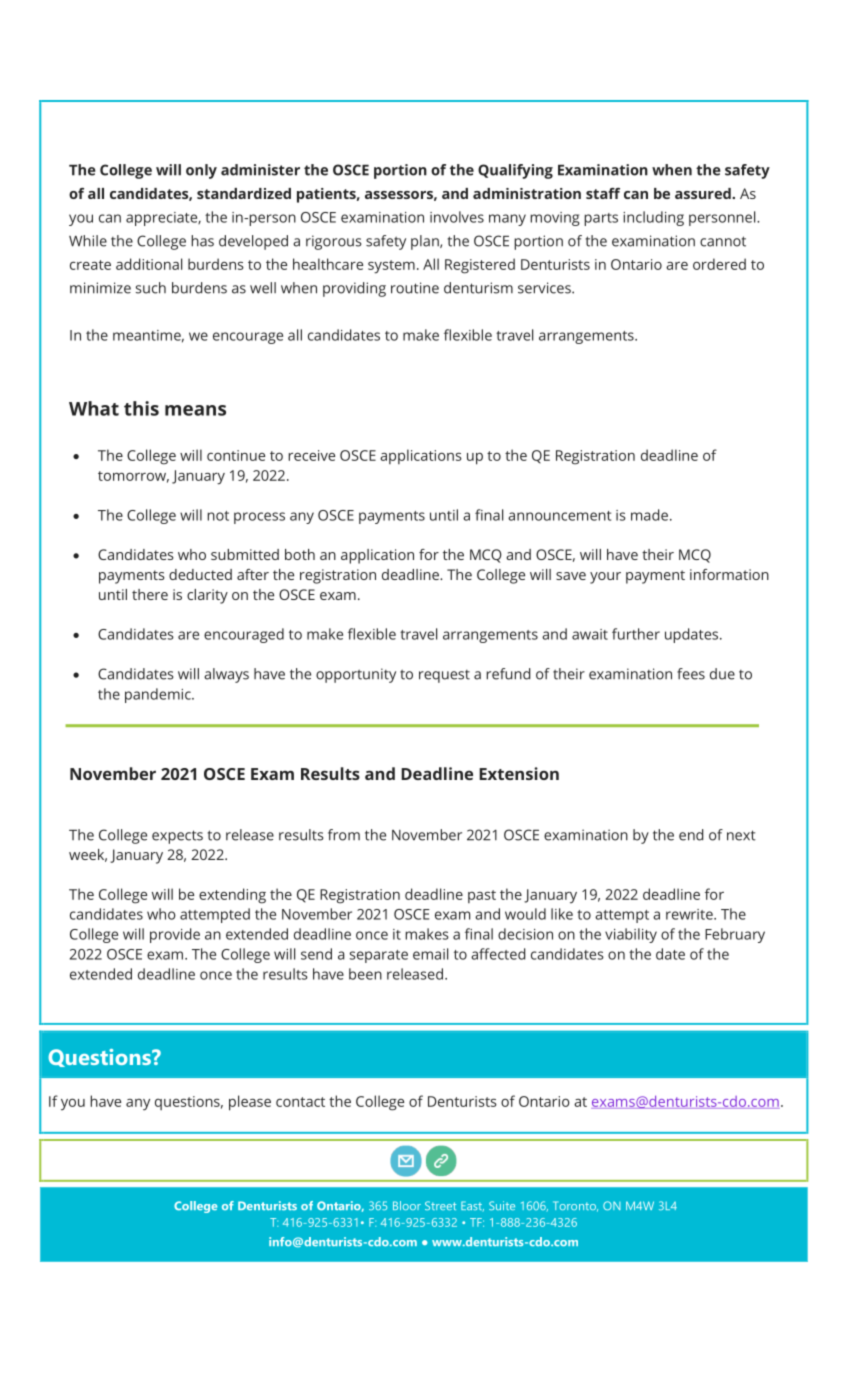  What do you see at coordinates (444, 676) in the document?
I see `request` at bounding box center [444, 676].
